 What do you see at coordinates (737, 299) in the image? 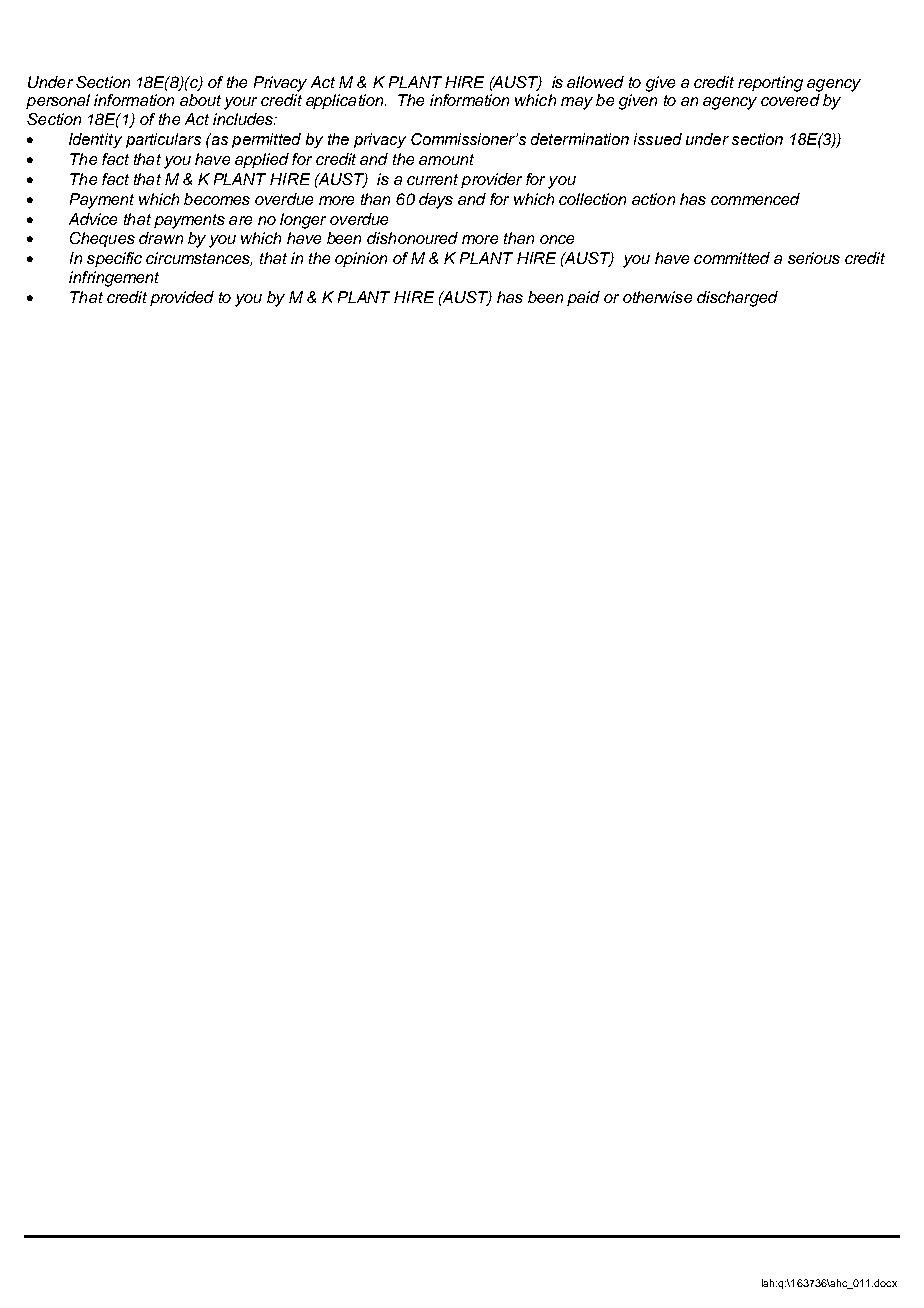
I see `discharged` at bounding box center [737, 299].
